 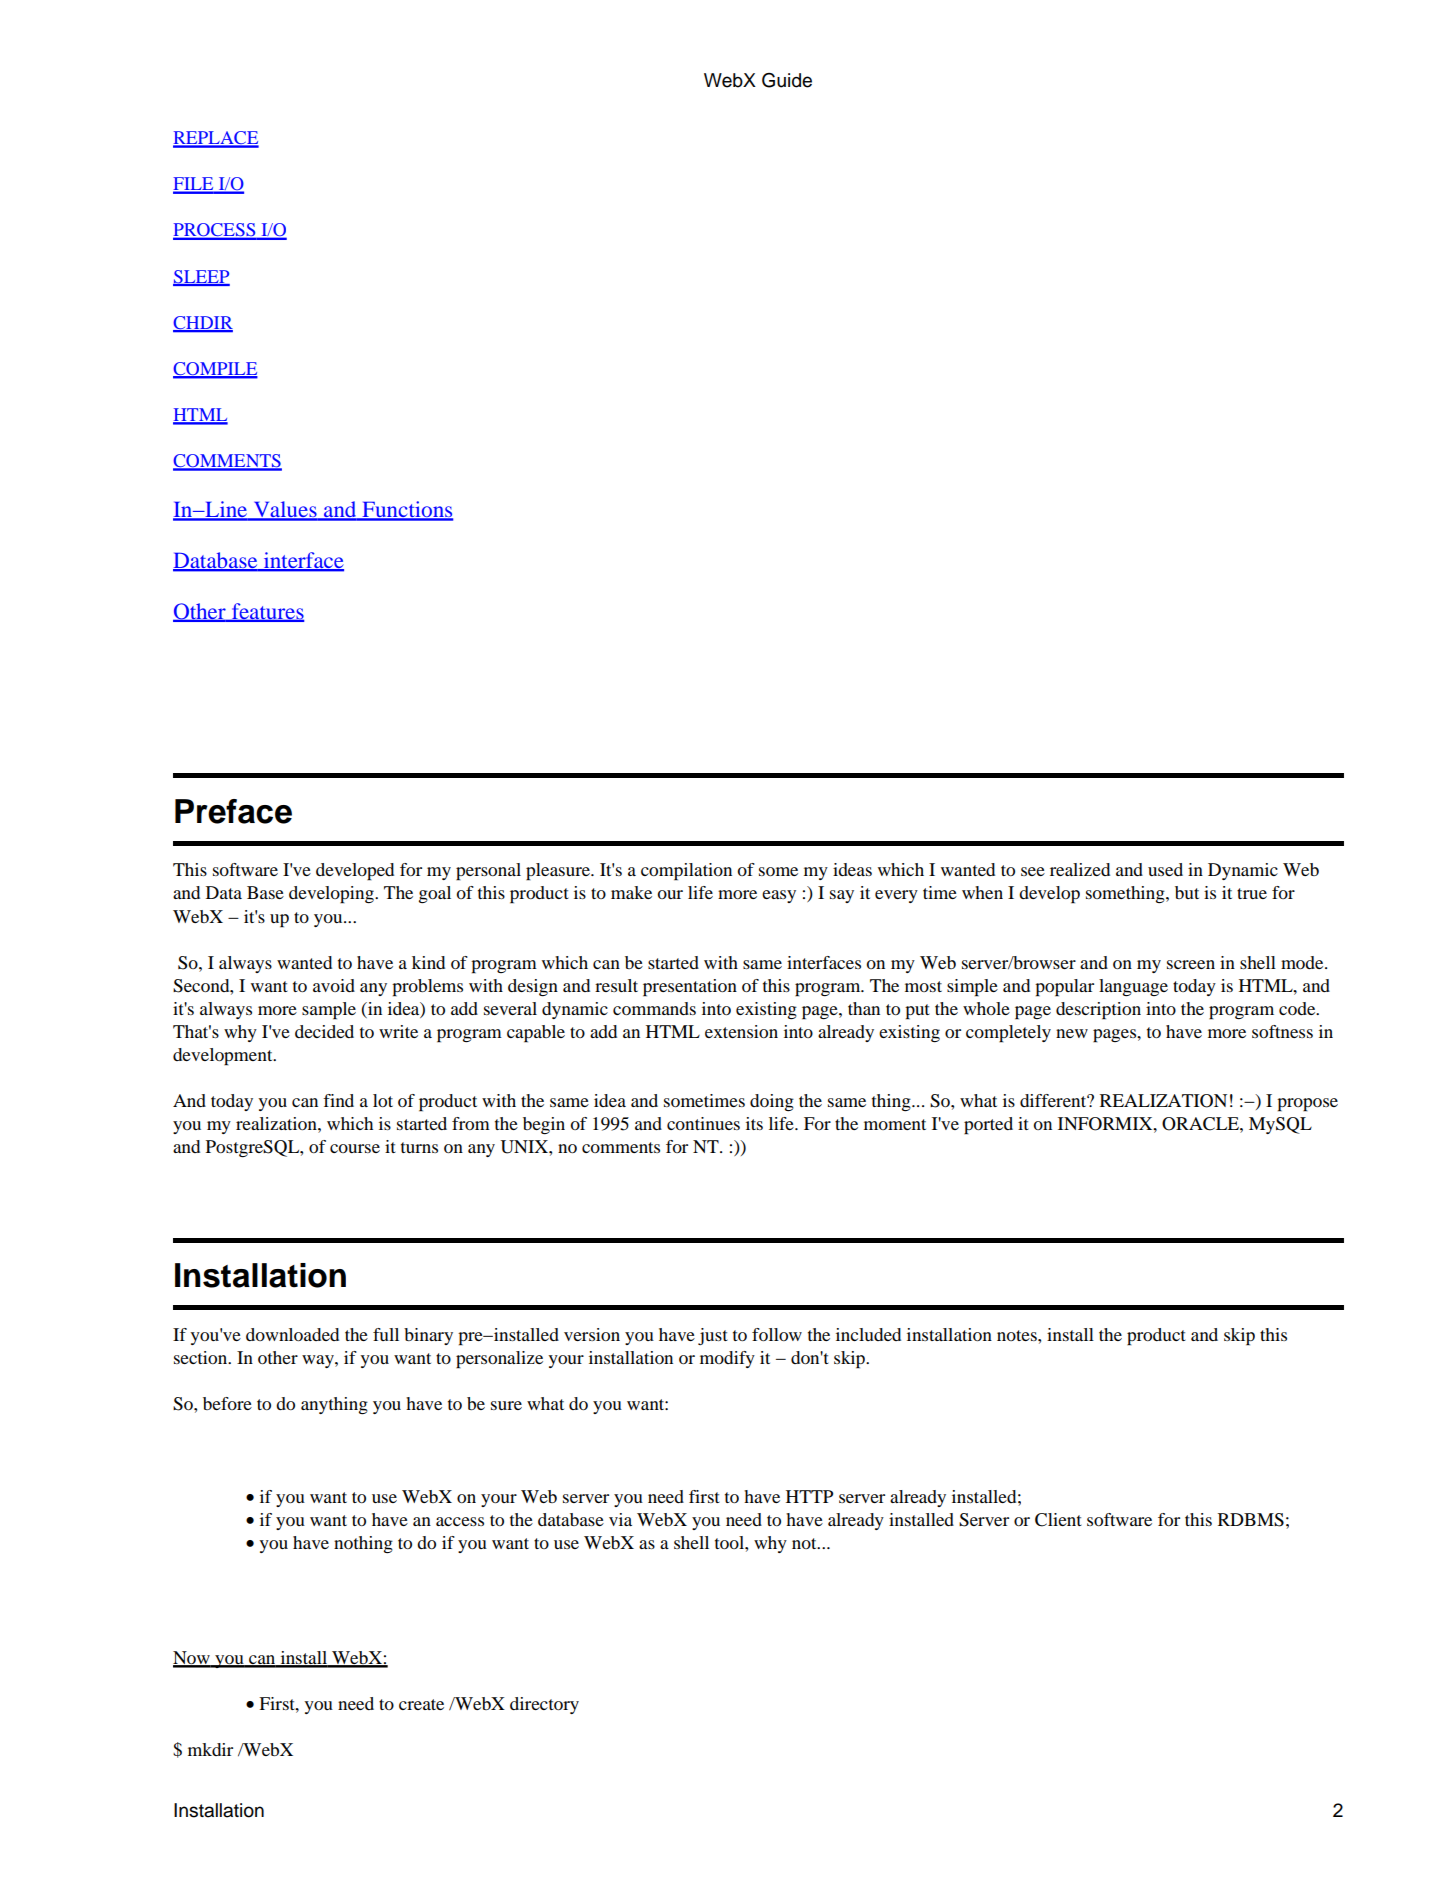 I want to click on course, so click(x=355, y=1148).
